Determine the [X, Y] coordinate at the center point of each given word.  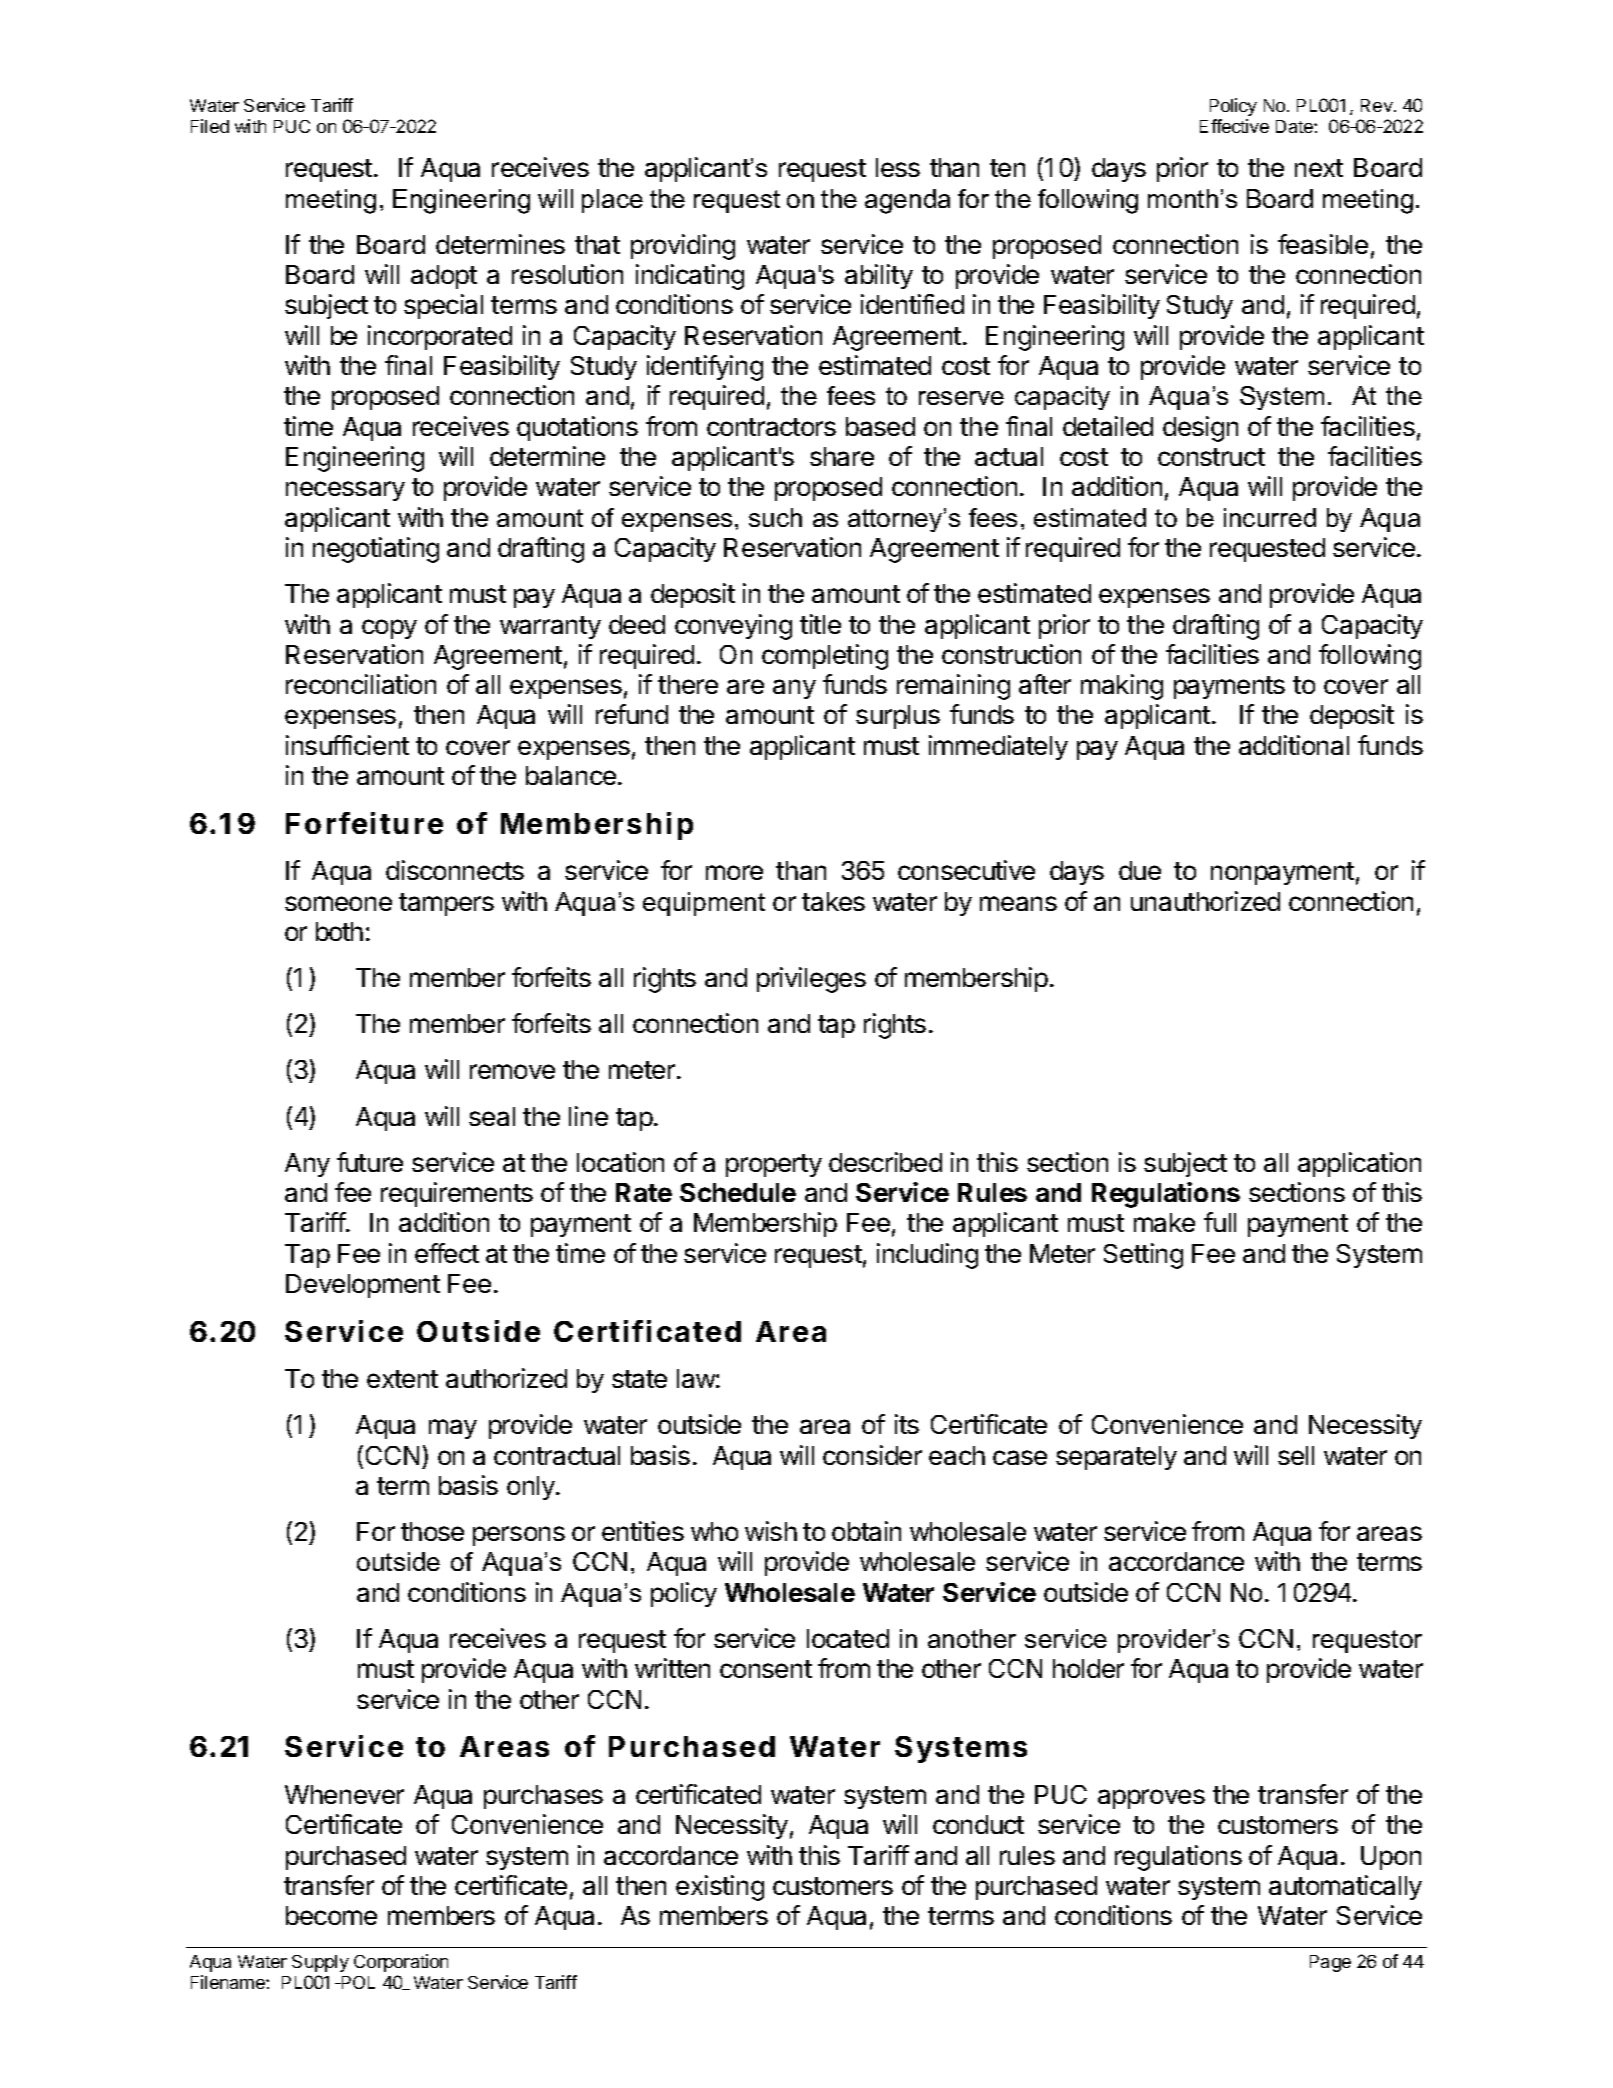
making [1122, 687]
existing [720, 1888]
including [927, 1256]
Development [363, 1286]
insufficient [347, 745]
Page [1330, 1963]
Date [1295, 126]
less [898, 167]
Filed [210, 126]
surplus [898, 717]
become [331, 1915]
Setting [1143, 1256]
